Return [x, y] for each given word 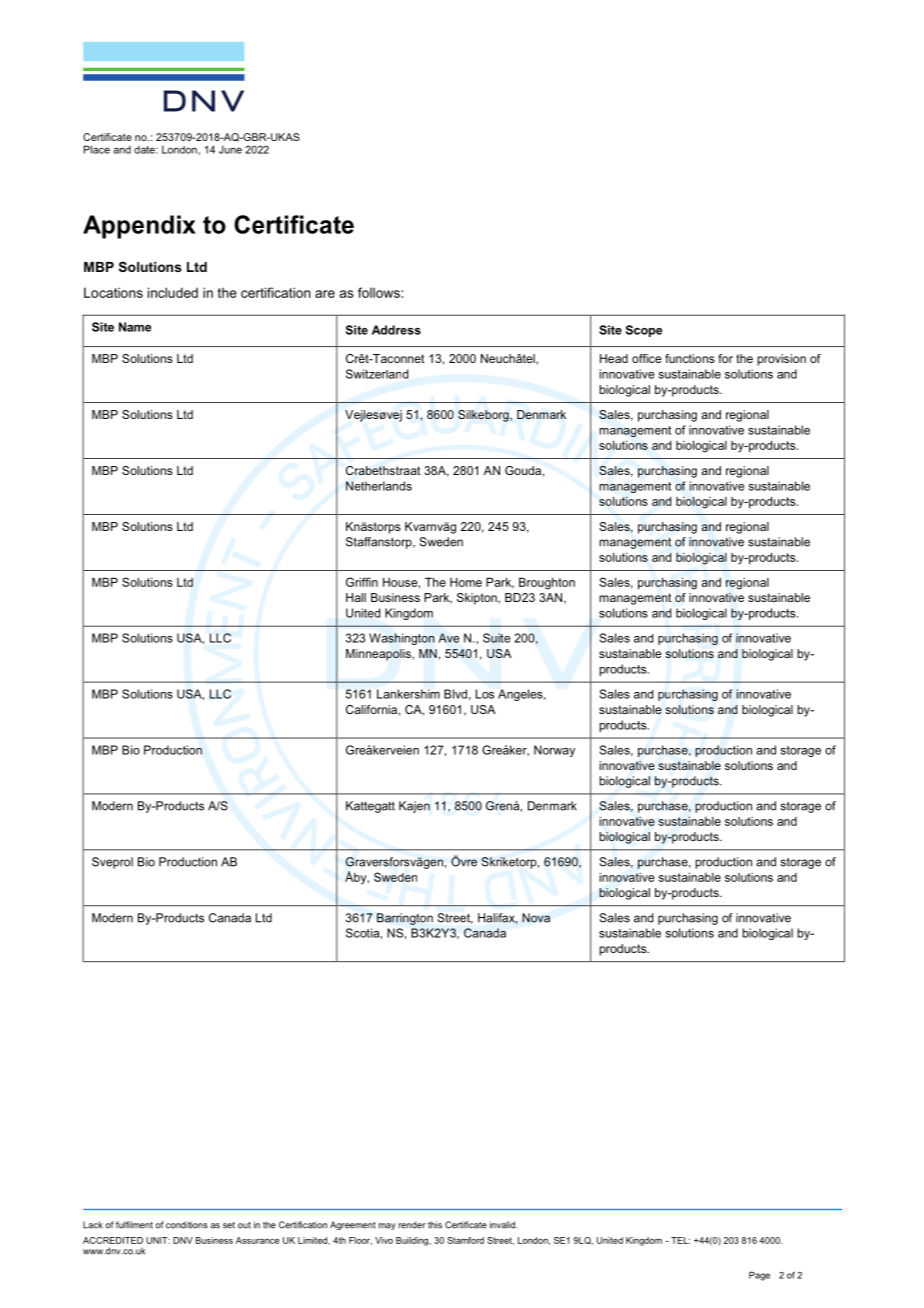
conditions [187, 1225]
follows [380, 292]
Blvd [455, 694]
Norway [554, 751]
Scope [644, 331]
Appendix [139, 227]
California [371, 709]
